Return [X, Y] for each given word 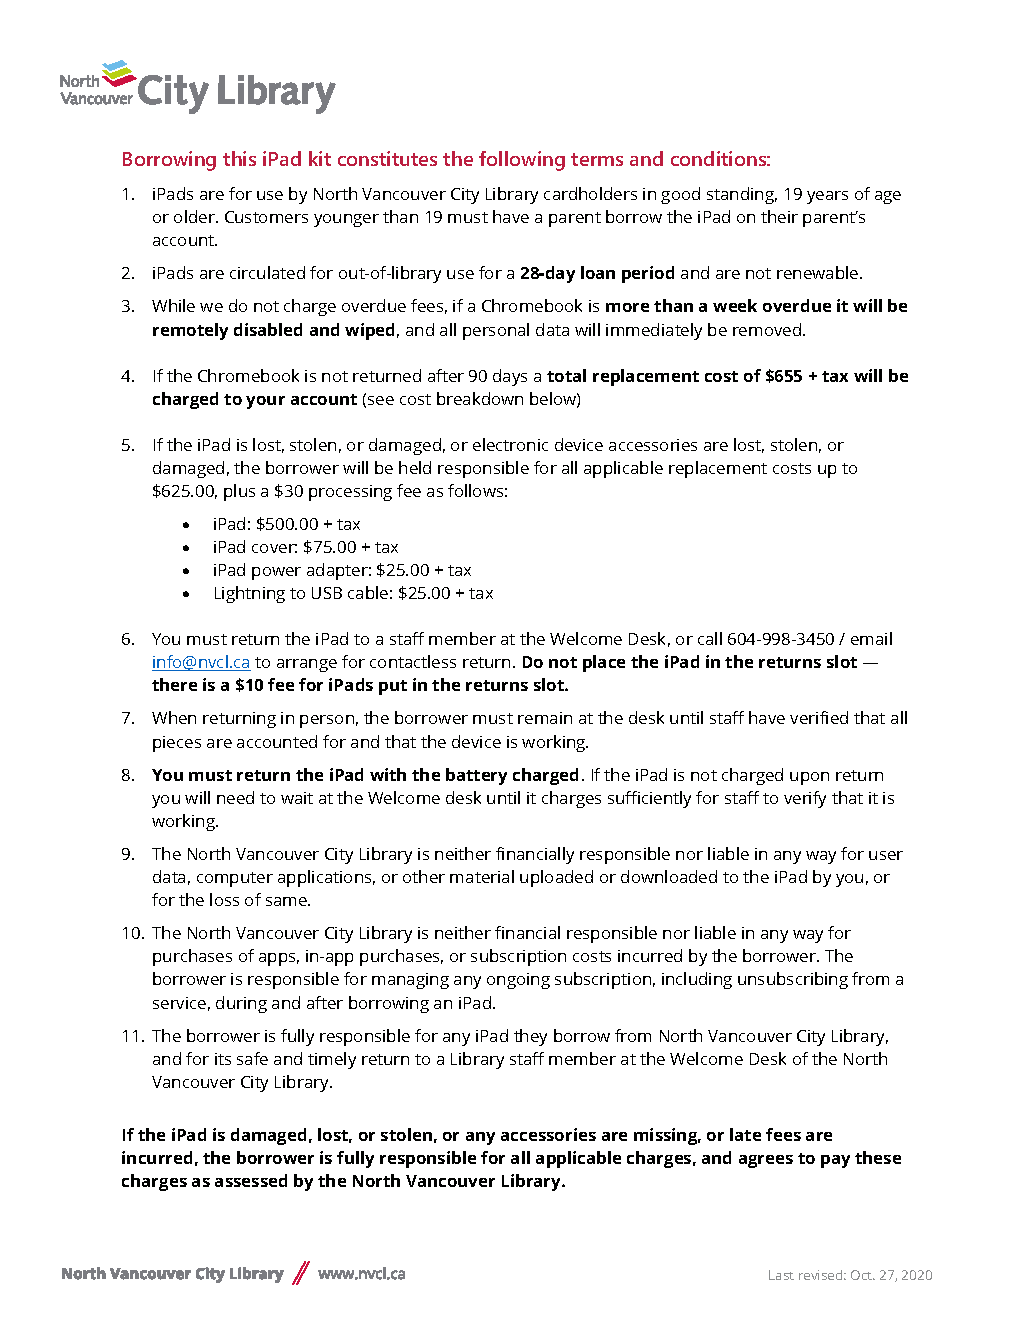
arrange [307, 665]
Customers [266, 217]
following [522, 161]
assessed [251, 1180]
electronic [510, 444]
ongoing [518, 981]
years [827, 197]
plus [239, 492]
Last [781, 1275]
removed [768, 329]
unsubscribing [793, 980]
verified [819, 717]
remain [545, 718]
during [241, 1004]
